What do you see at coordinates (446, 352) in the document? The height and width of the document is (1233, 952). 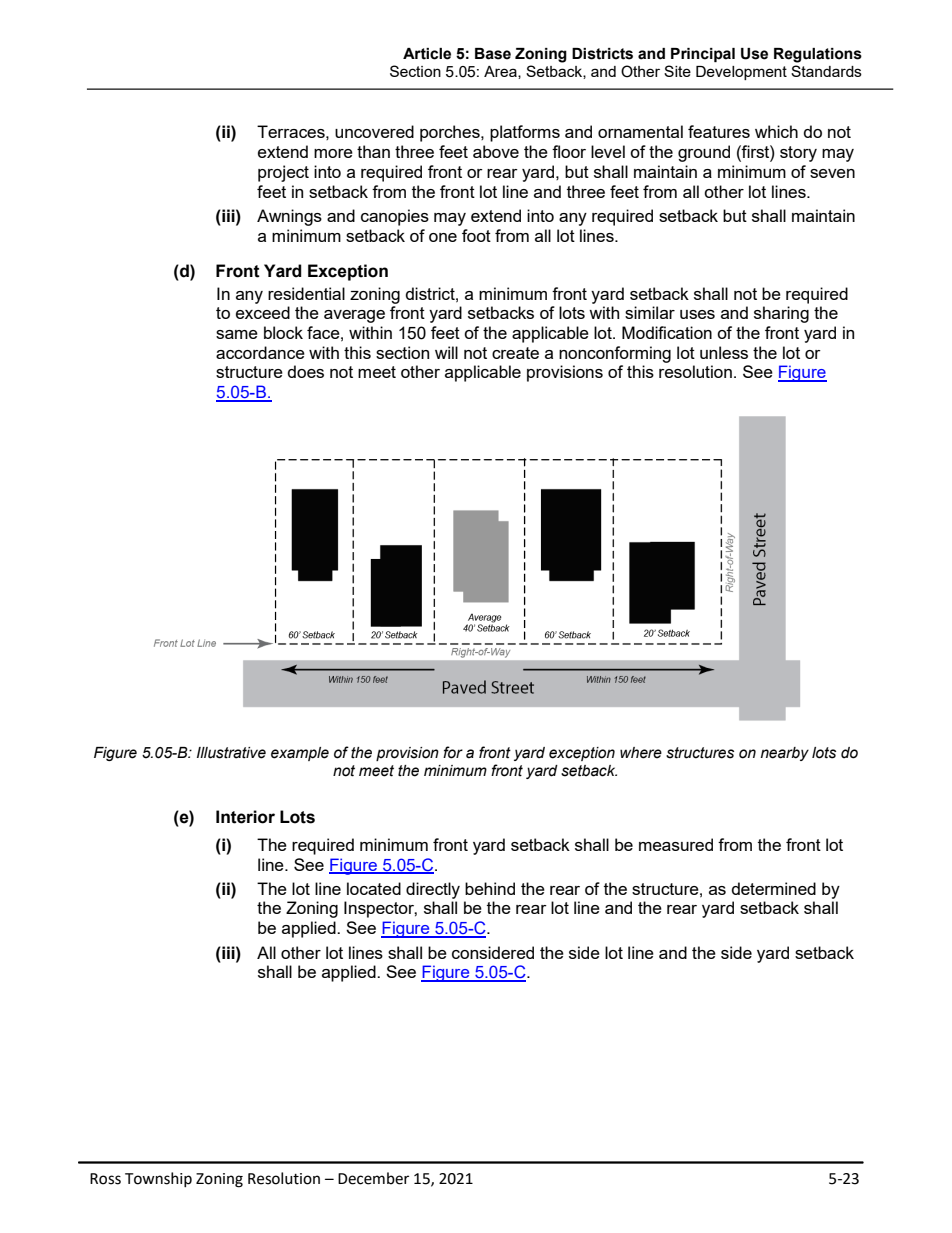 I see `will` at bounding box center [446, 352].
